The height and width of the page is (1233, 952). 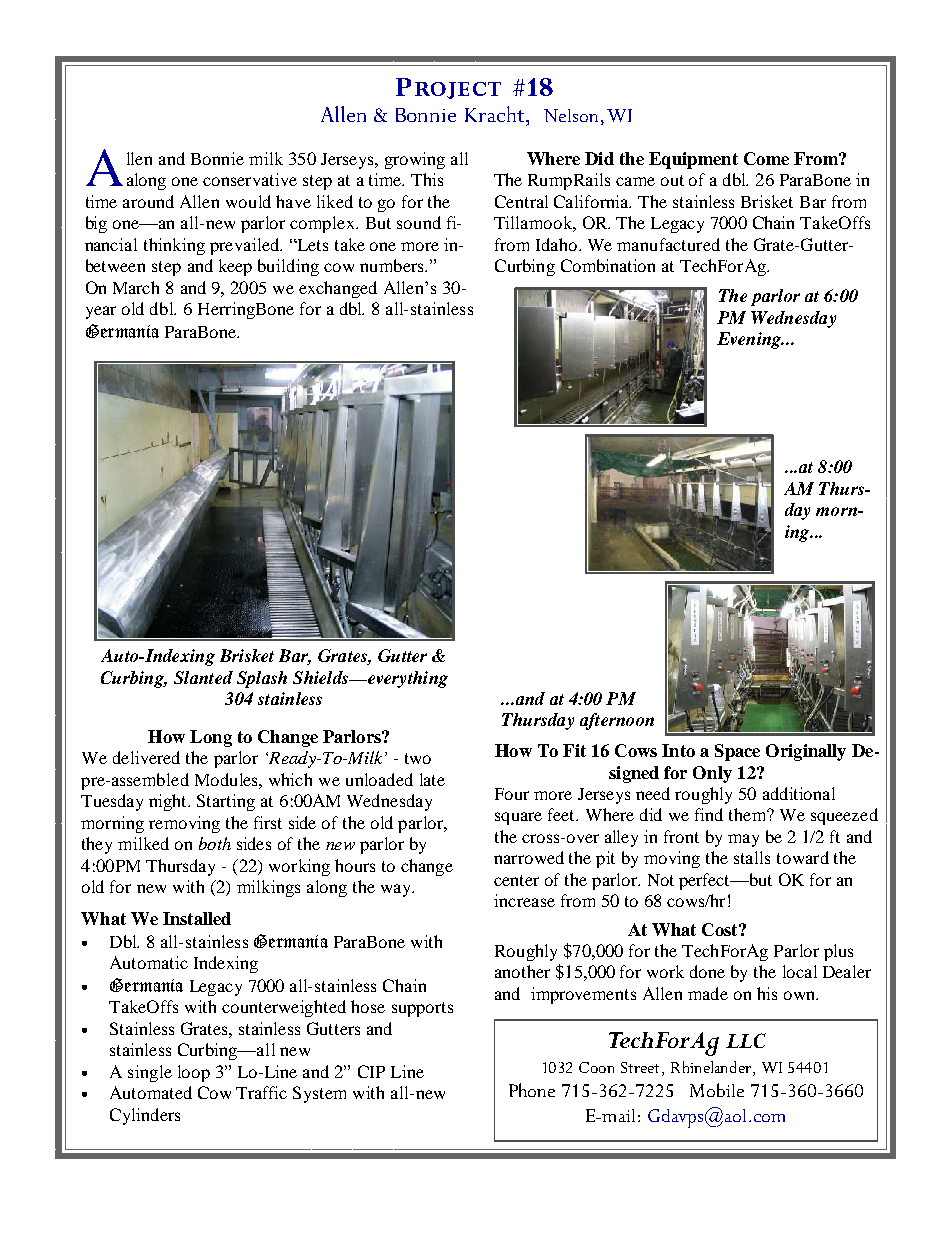 I want to click on Phone, so click(x=532, y=1090).
